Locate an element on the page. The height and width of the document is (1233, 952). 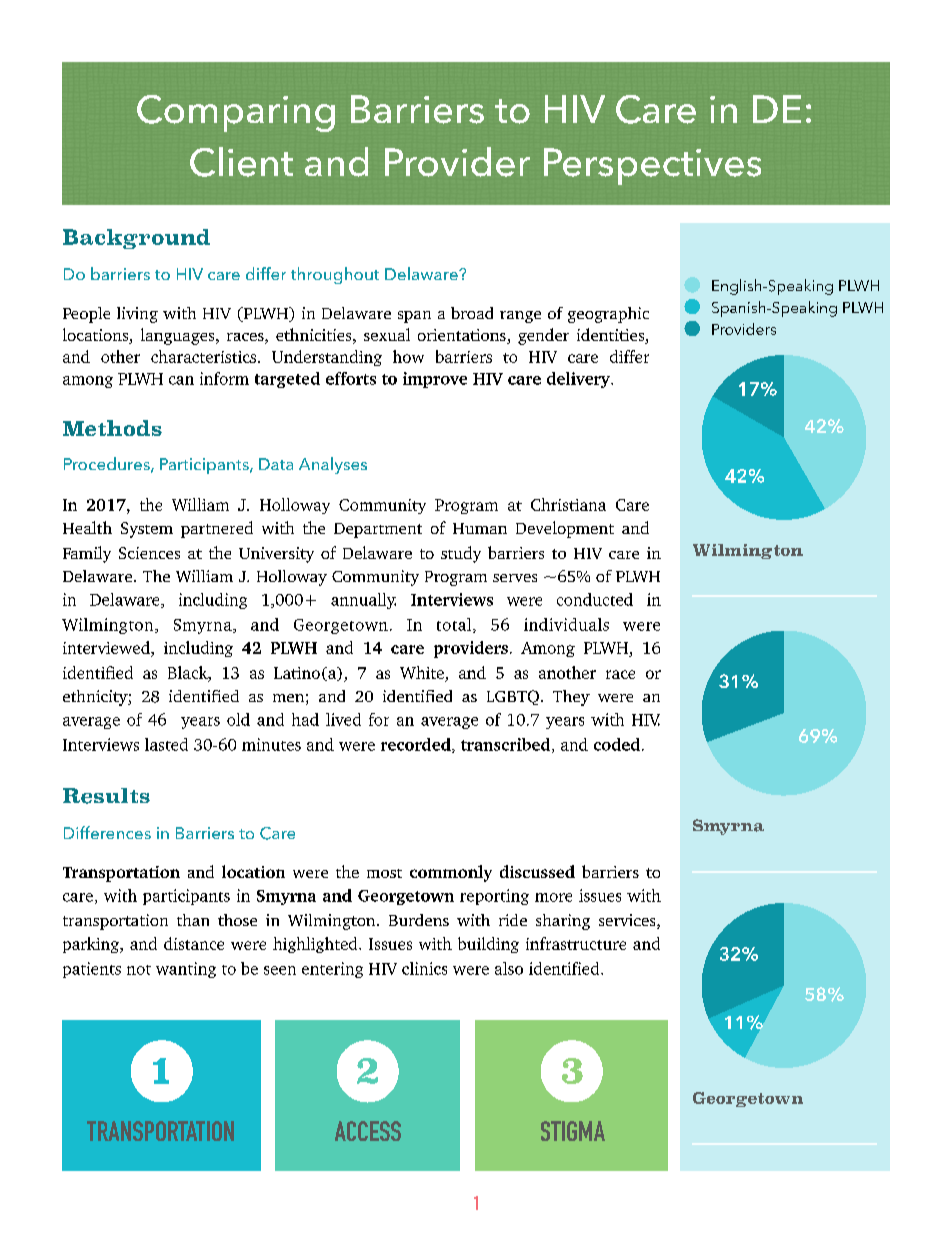
Client is located at coordinates (241, 162).
